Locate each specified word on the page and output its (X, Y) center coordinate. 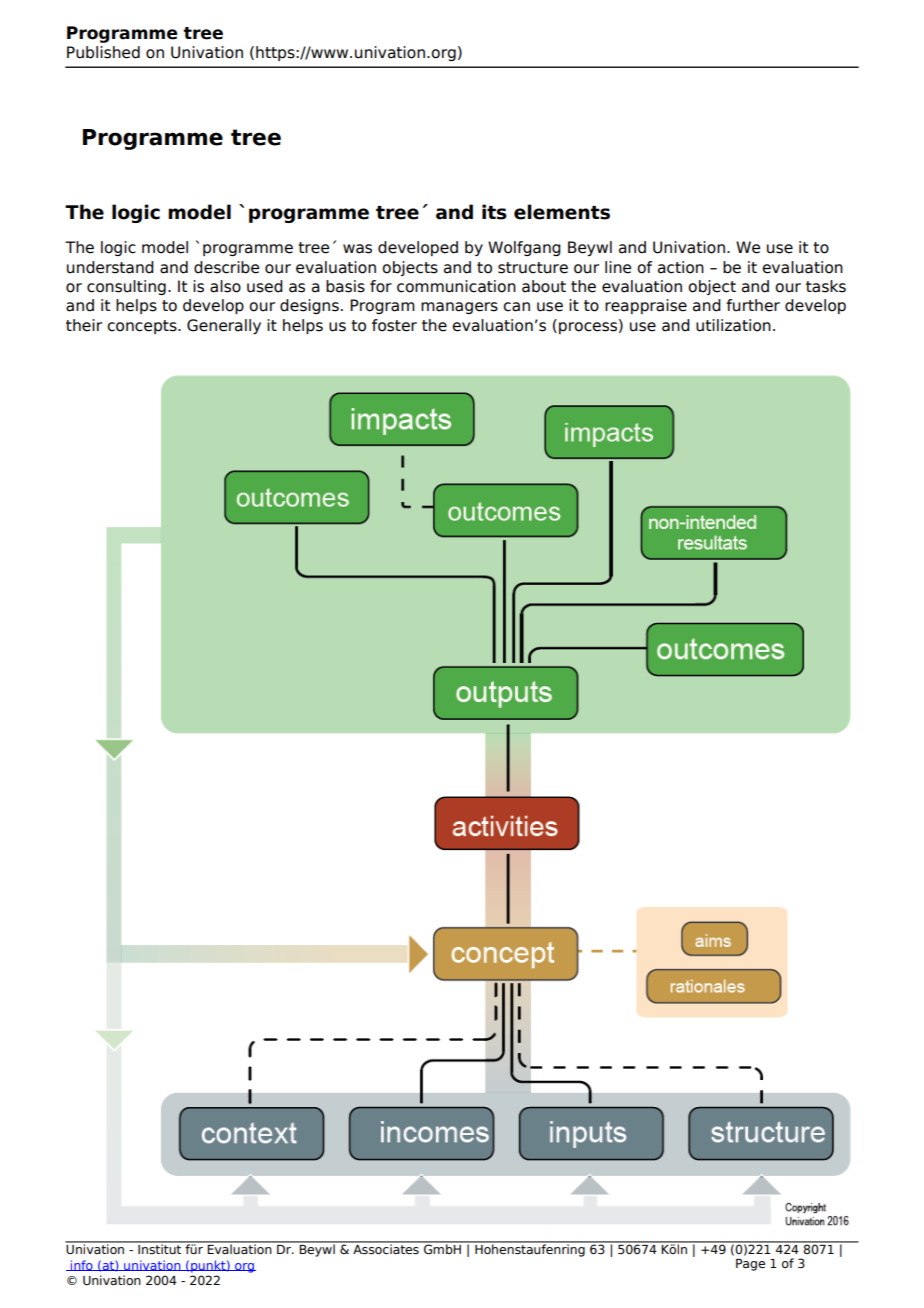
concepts (143, 327)
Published (103, 52)
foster (394, 325)
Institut (160, 1248)
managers (459, 308)
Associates (386, 1248)
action (681, 267)
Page (750, 1265)
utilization (733, 325)
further (753, 305)
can (516, 307)
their (84, 325)
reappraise (646, 306)
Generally (224, 326)
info (82, 1265)
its (494, 212)
